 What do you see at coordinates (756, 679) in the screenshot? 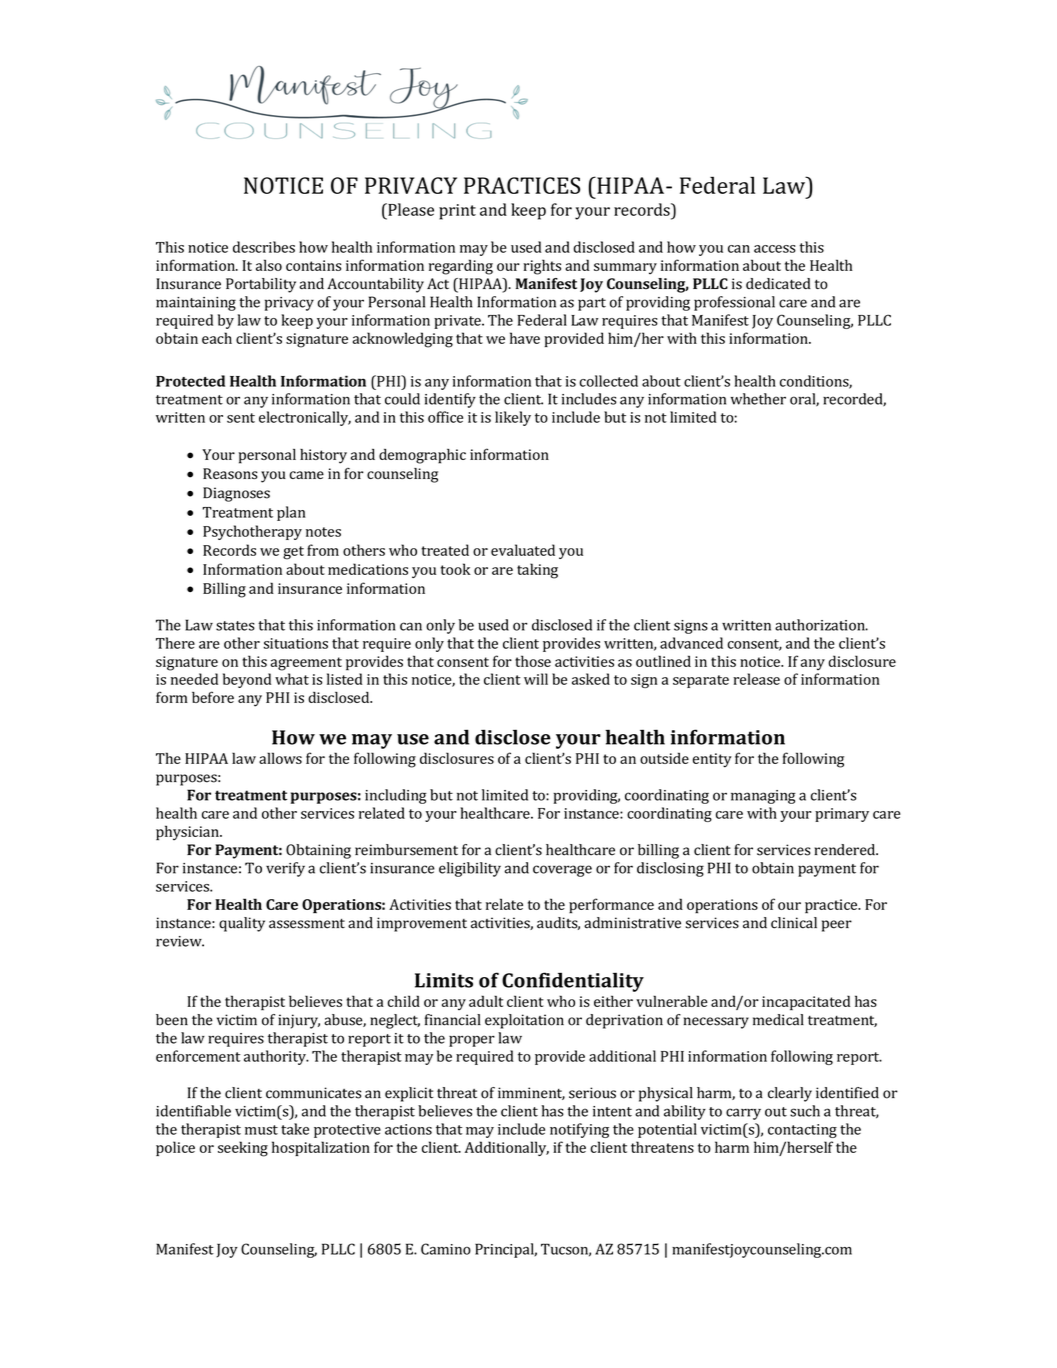
I see `release` at bounding box center [756, 679].
